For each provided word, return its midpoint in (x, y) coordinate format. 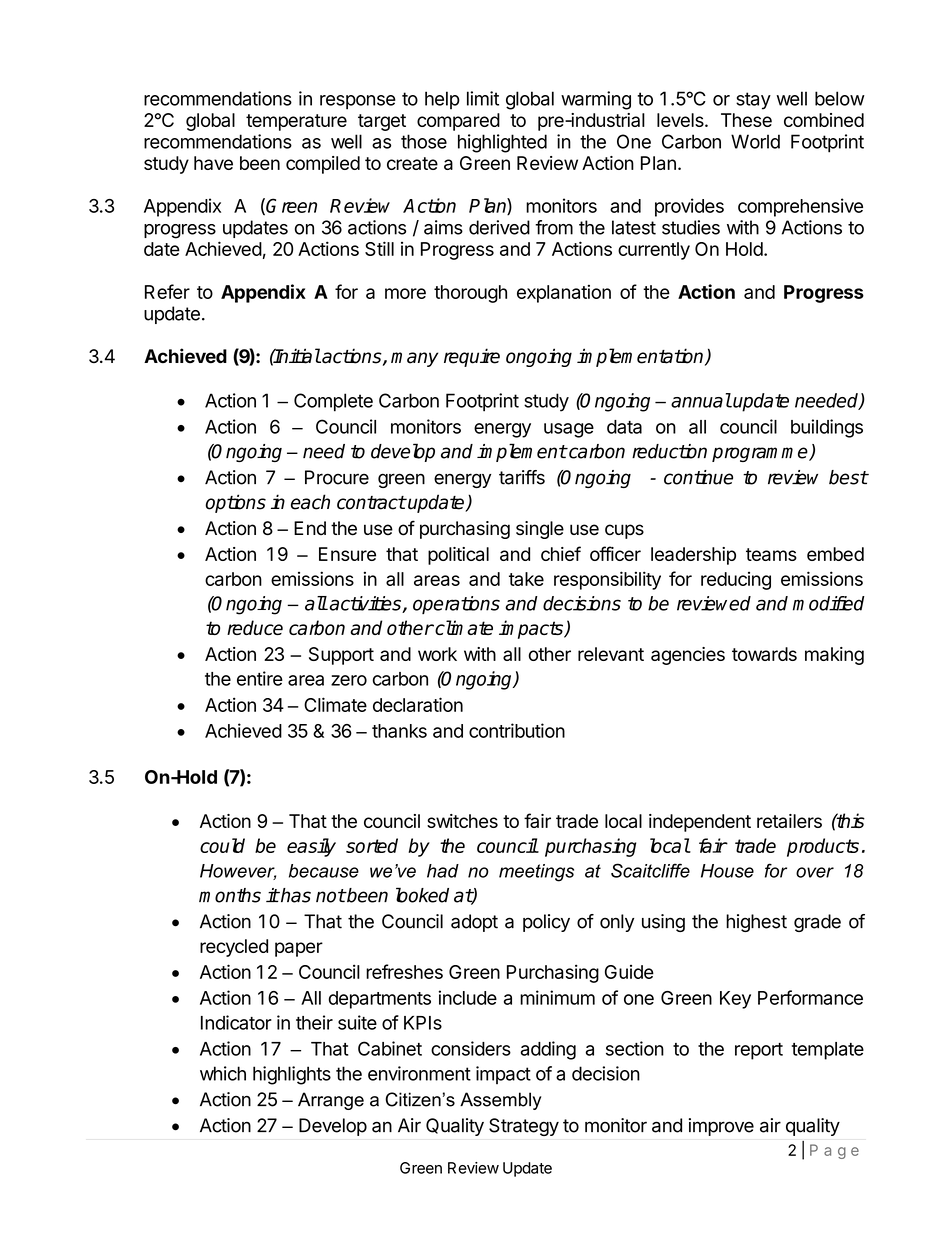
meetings (536, 873)
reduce (255, 627)
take (526, 579)
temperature (296, 122)
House (727, 871)
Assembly (500, 1101)
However (238, 872)
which (223, 1073)
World (755, 141)
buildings (827, 428)
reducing (736, 581)
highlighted (502, 143)
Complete (333, 402)
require (472, 357)
